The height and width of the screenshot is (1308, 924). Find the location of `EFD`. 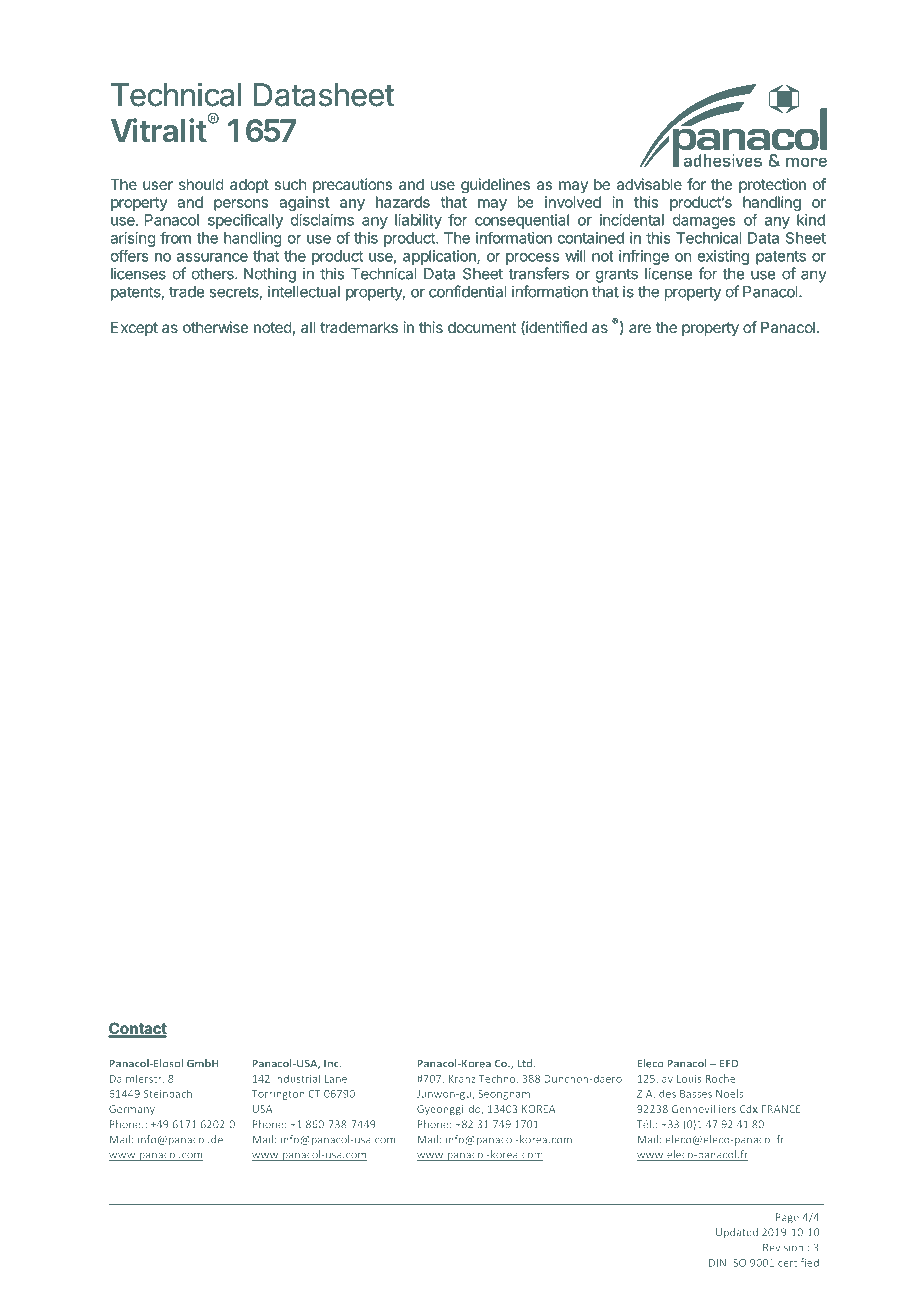

EFD is located at coordinates (729, 1064).
